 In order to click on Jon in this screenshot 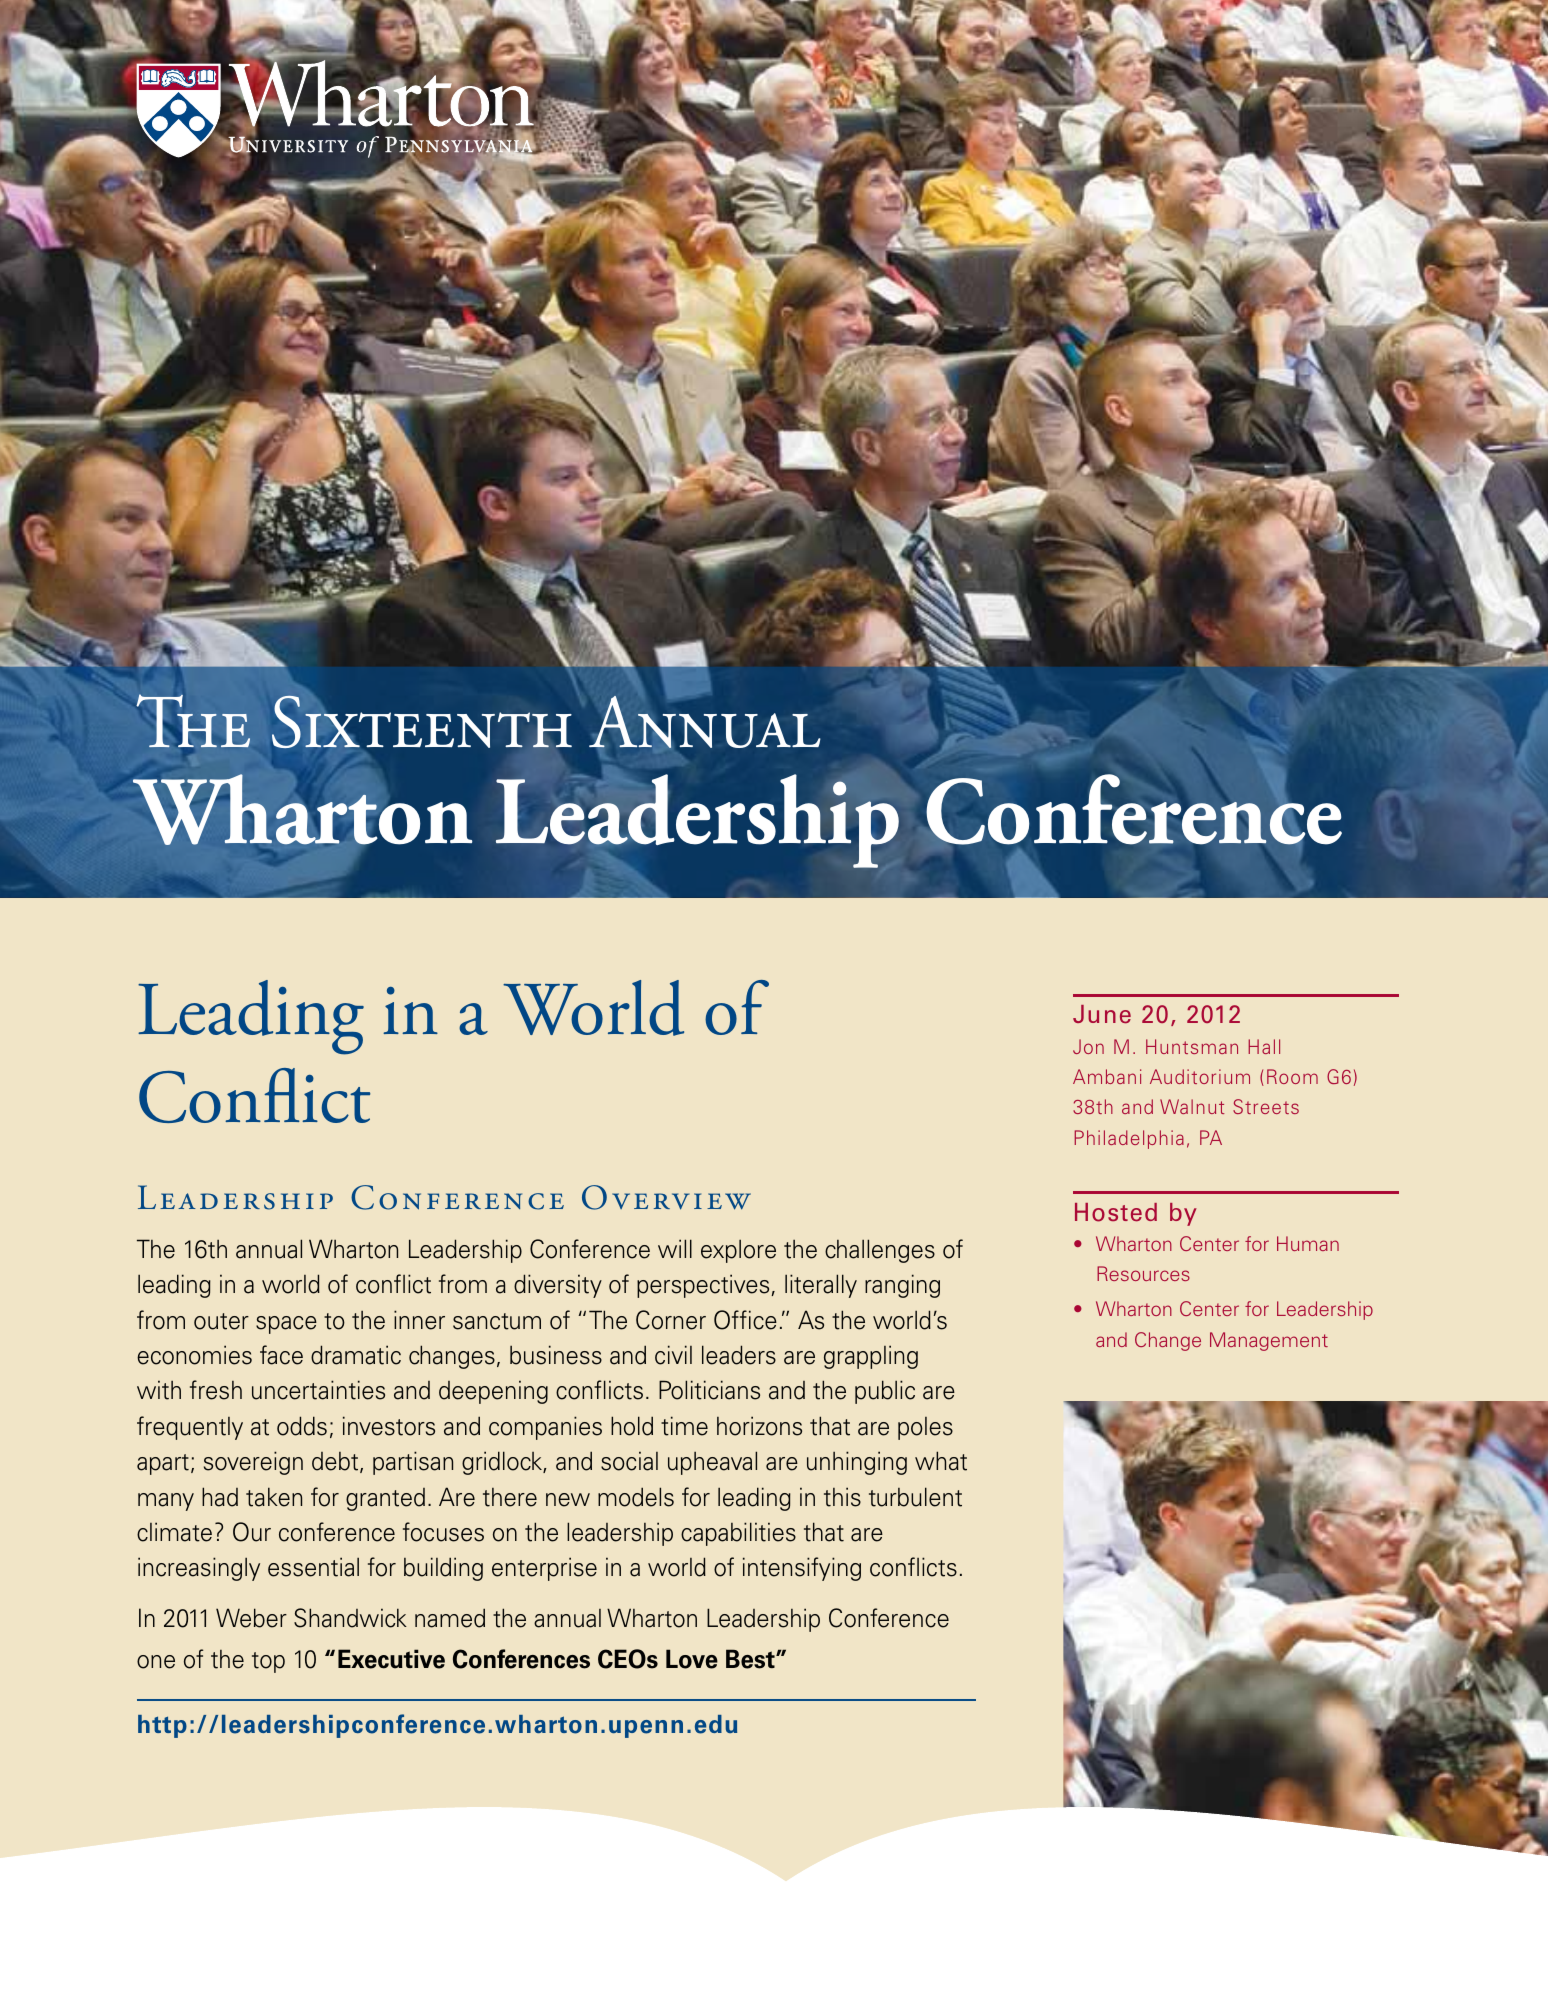, I will do `click(1088, 1046)`.
